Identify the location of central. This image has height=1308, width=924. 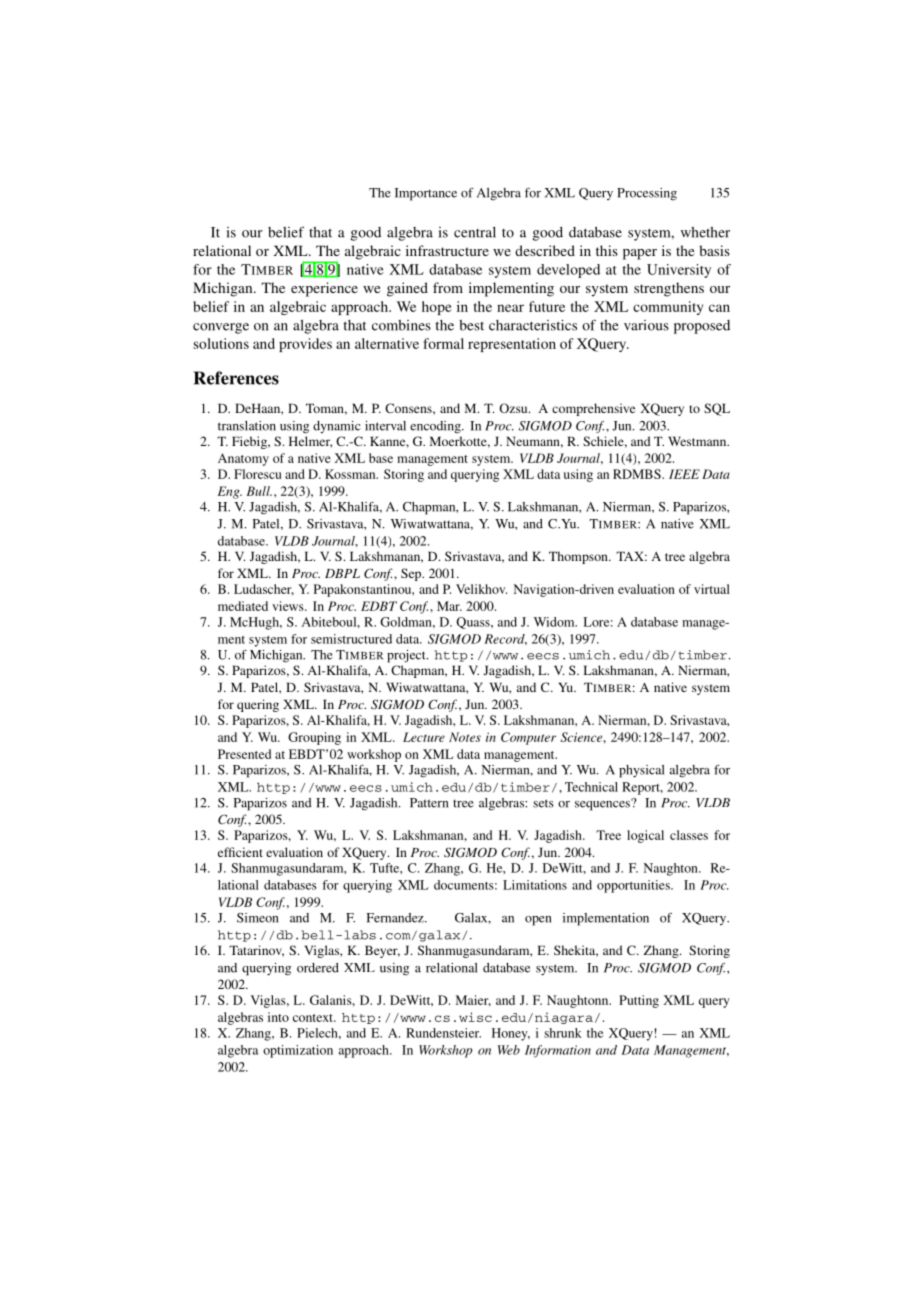
(475, 232).
